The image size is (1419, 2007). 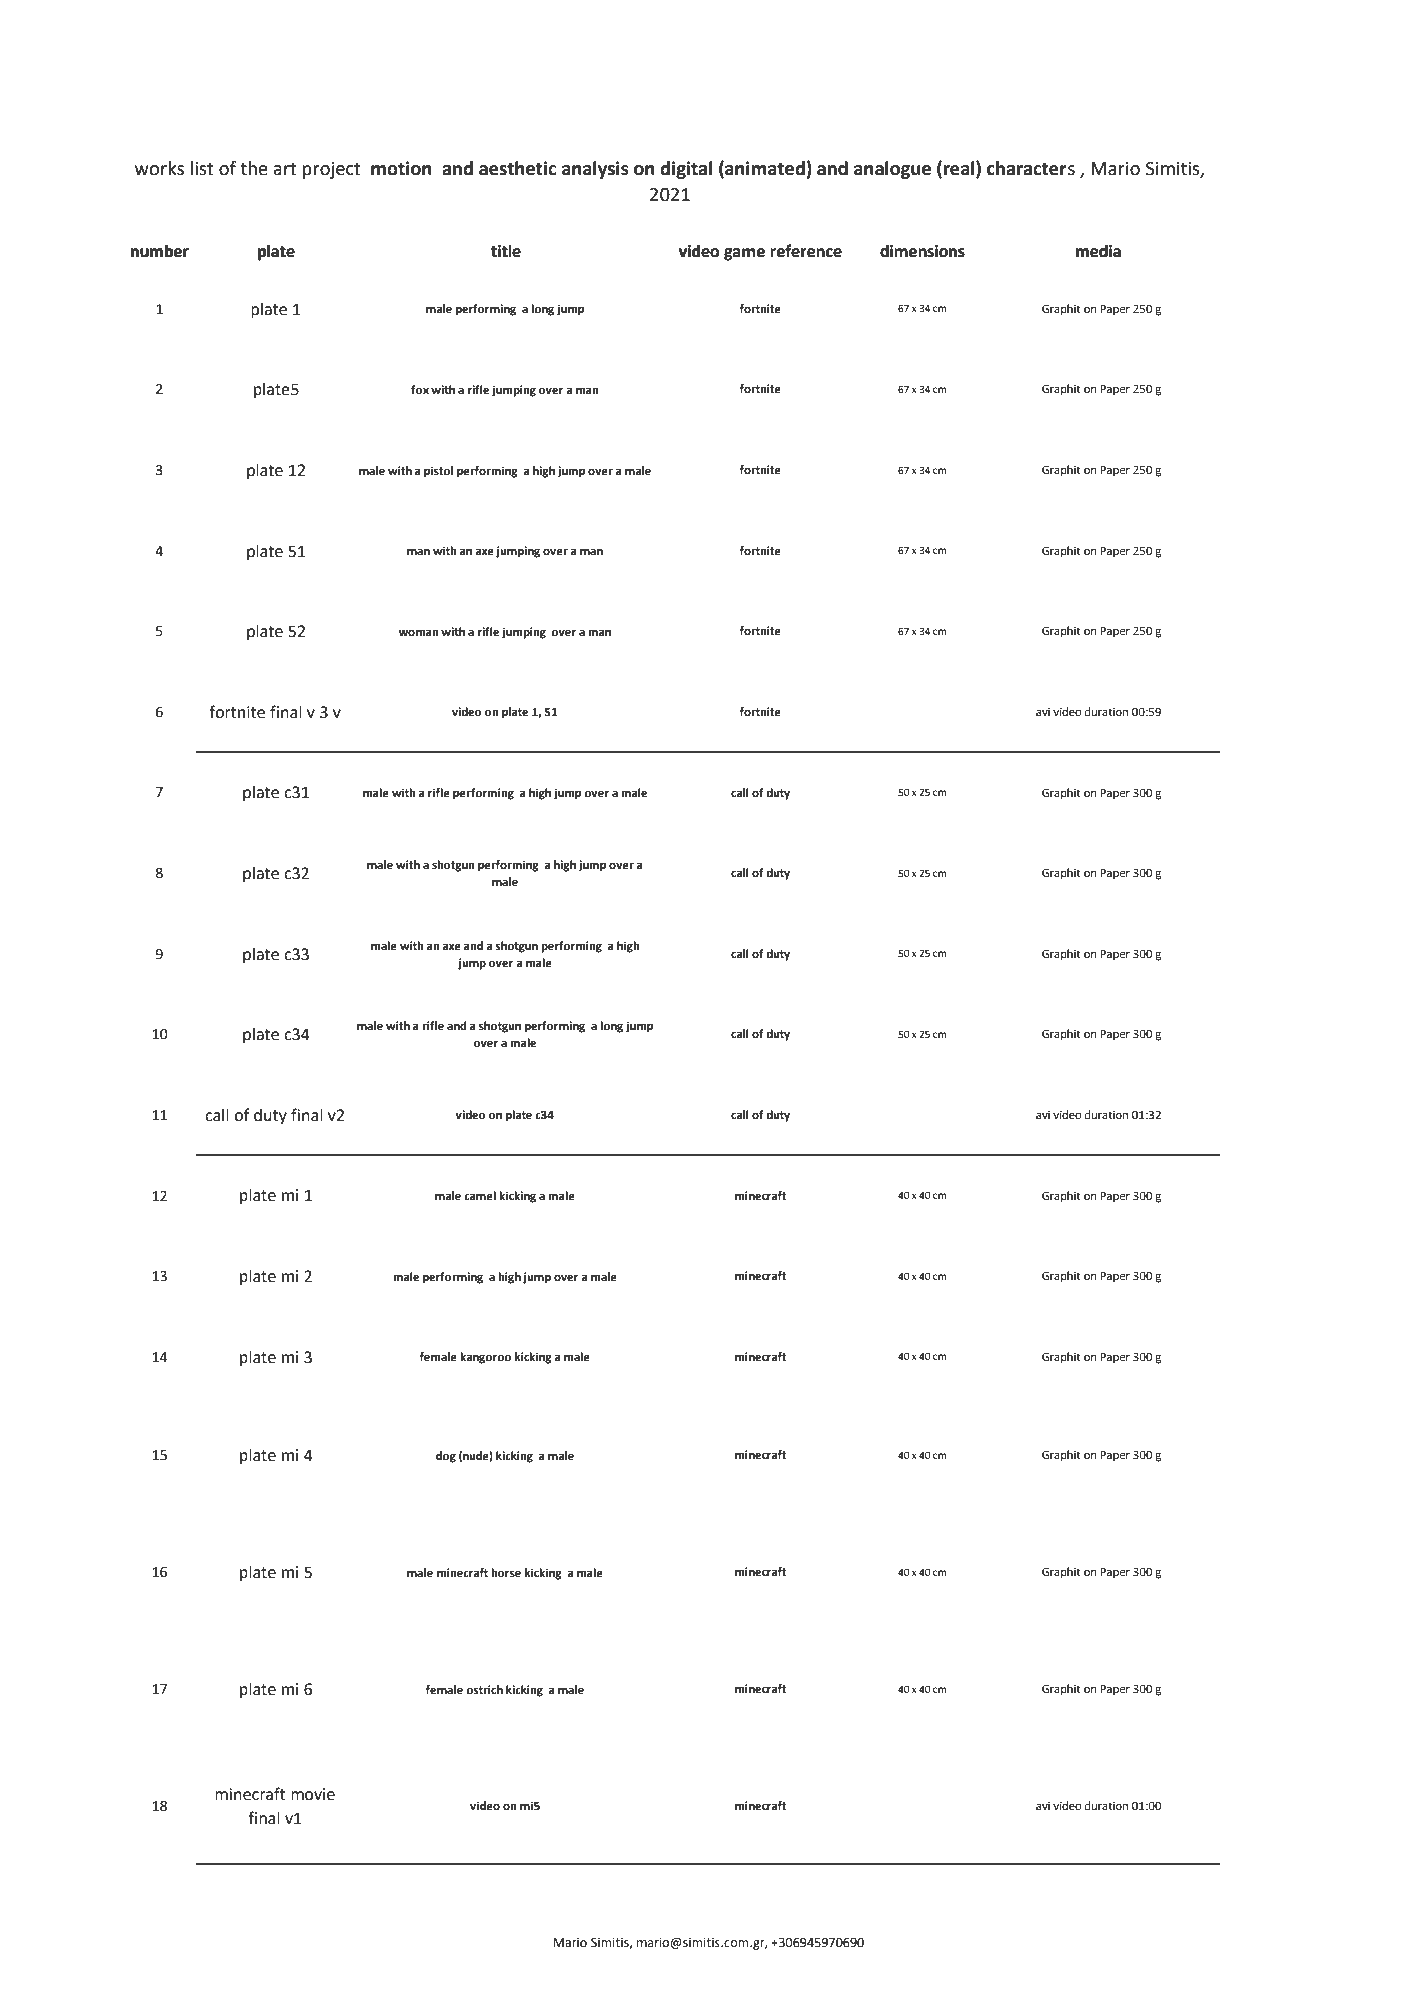 I want to click on dimensions, so click(x=922, y=251).
